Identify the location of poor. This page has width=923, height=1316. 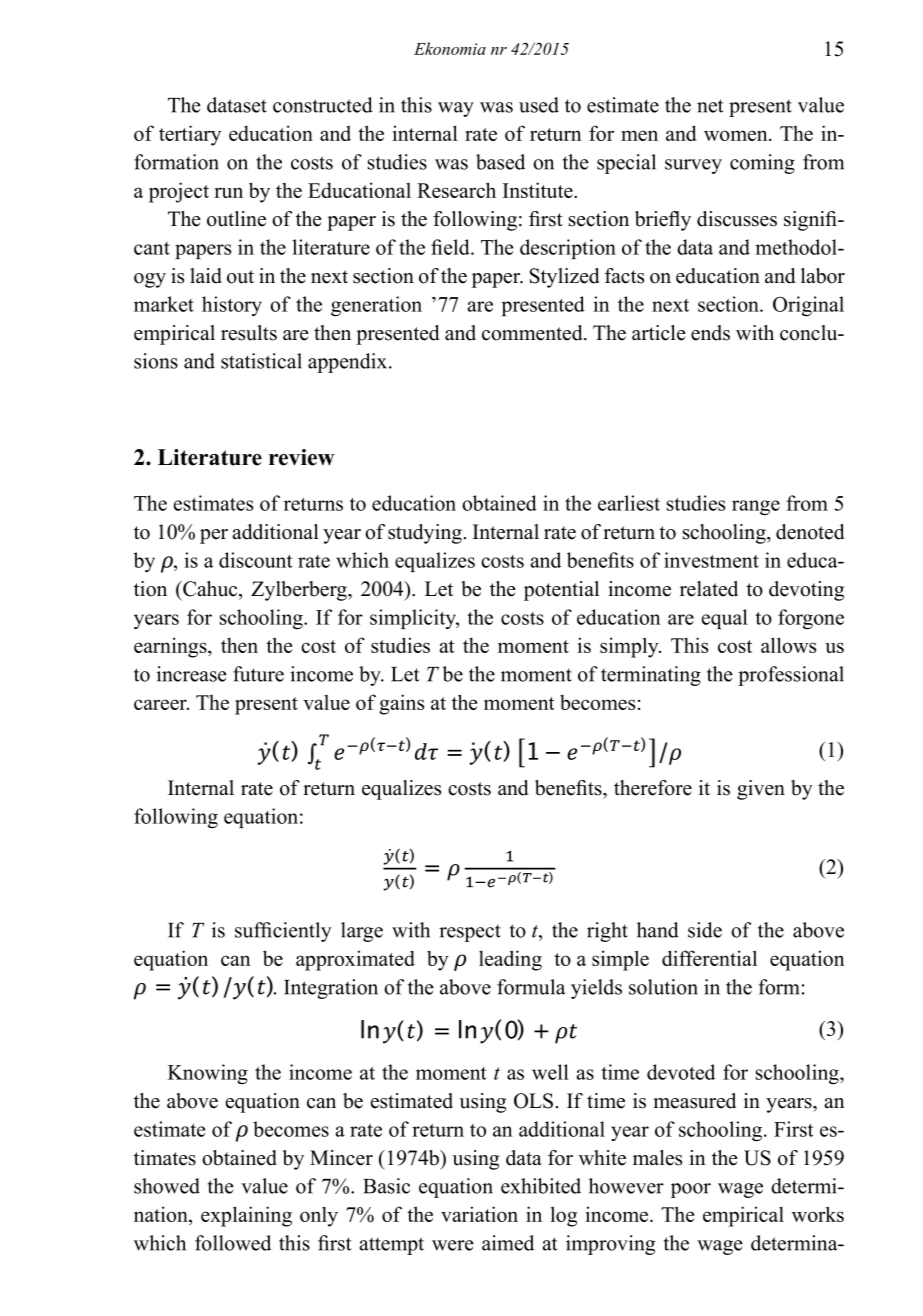
(691, 1190).
